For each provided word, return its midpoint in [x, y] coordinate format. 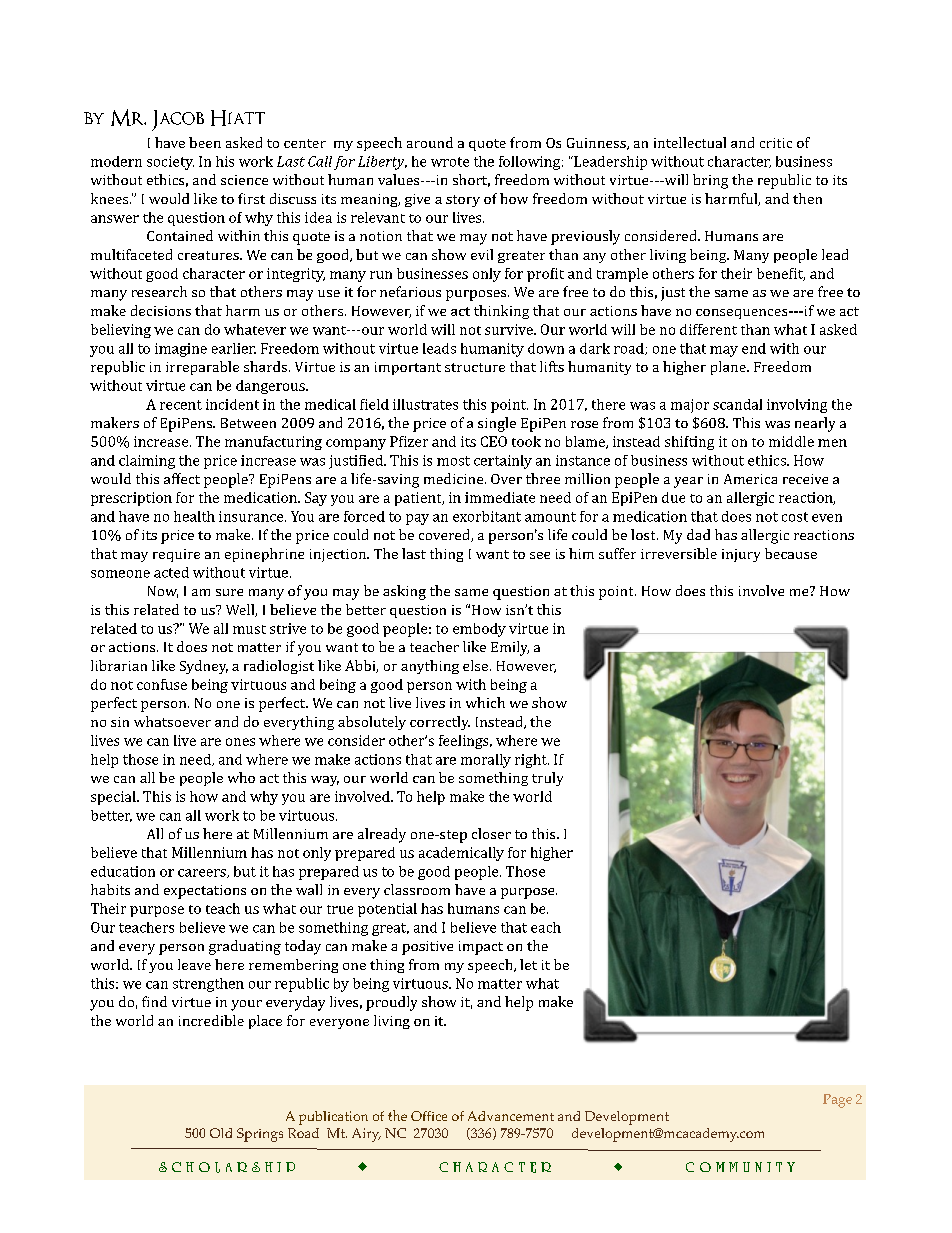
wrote [450, 162]
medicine [455, 478]
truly [547, 779]
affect [182, 478]
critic [776, 143]
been [205, 142]
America [750, 479]
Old [221, 1133]
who [241, 777]
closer [491, 833]
